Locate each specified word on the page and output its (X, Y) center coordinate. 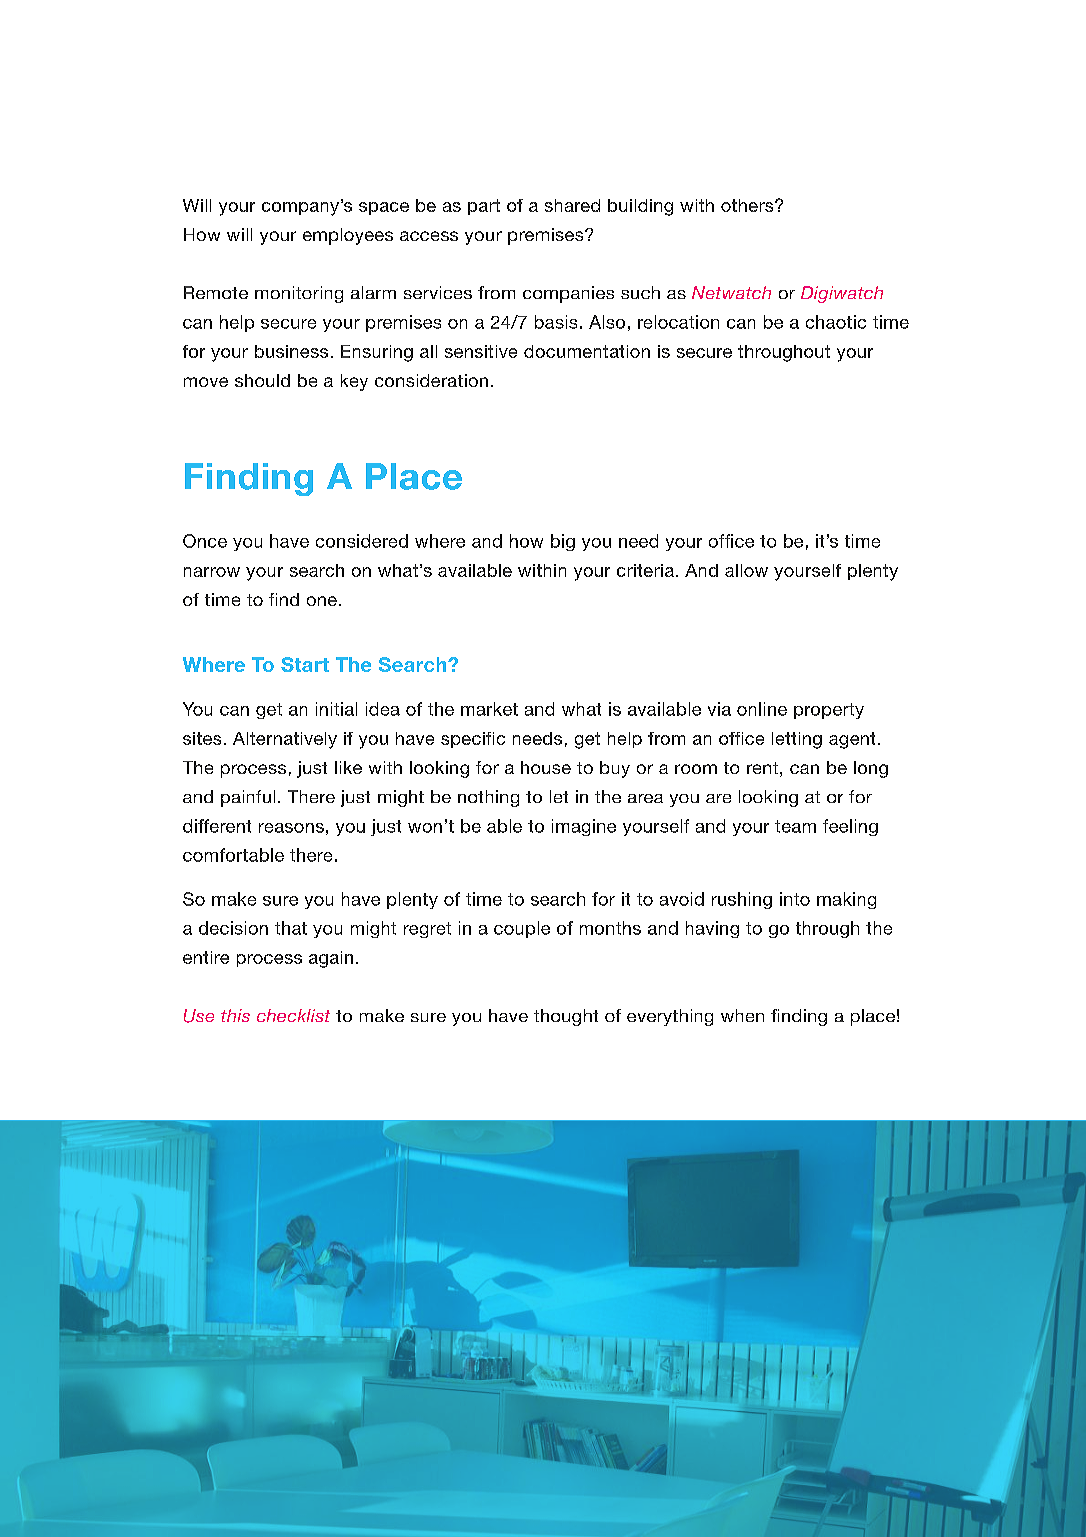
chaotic (836, 322)
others (748, 205)
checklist (293, 1015)
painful (248, 798)
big (563, 542)
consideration (431, 380)
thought (566, 1017)
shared (572, 205)
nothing (488, 798)
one (322, 601)
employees (348, 236)
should (262, 380)
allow (746, 570)
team (795, 826)
